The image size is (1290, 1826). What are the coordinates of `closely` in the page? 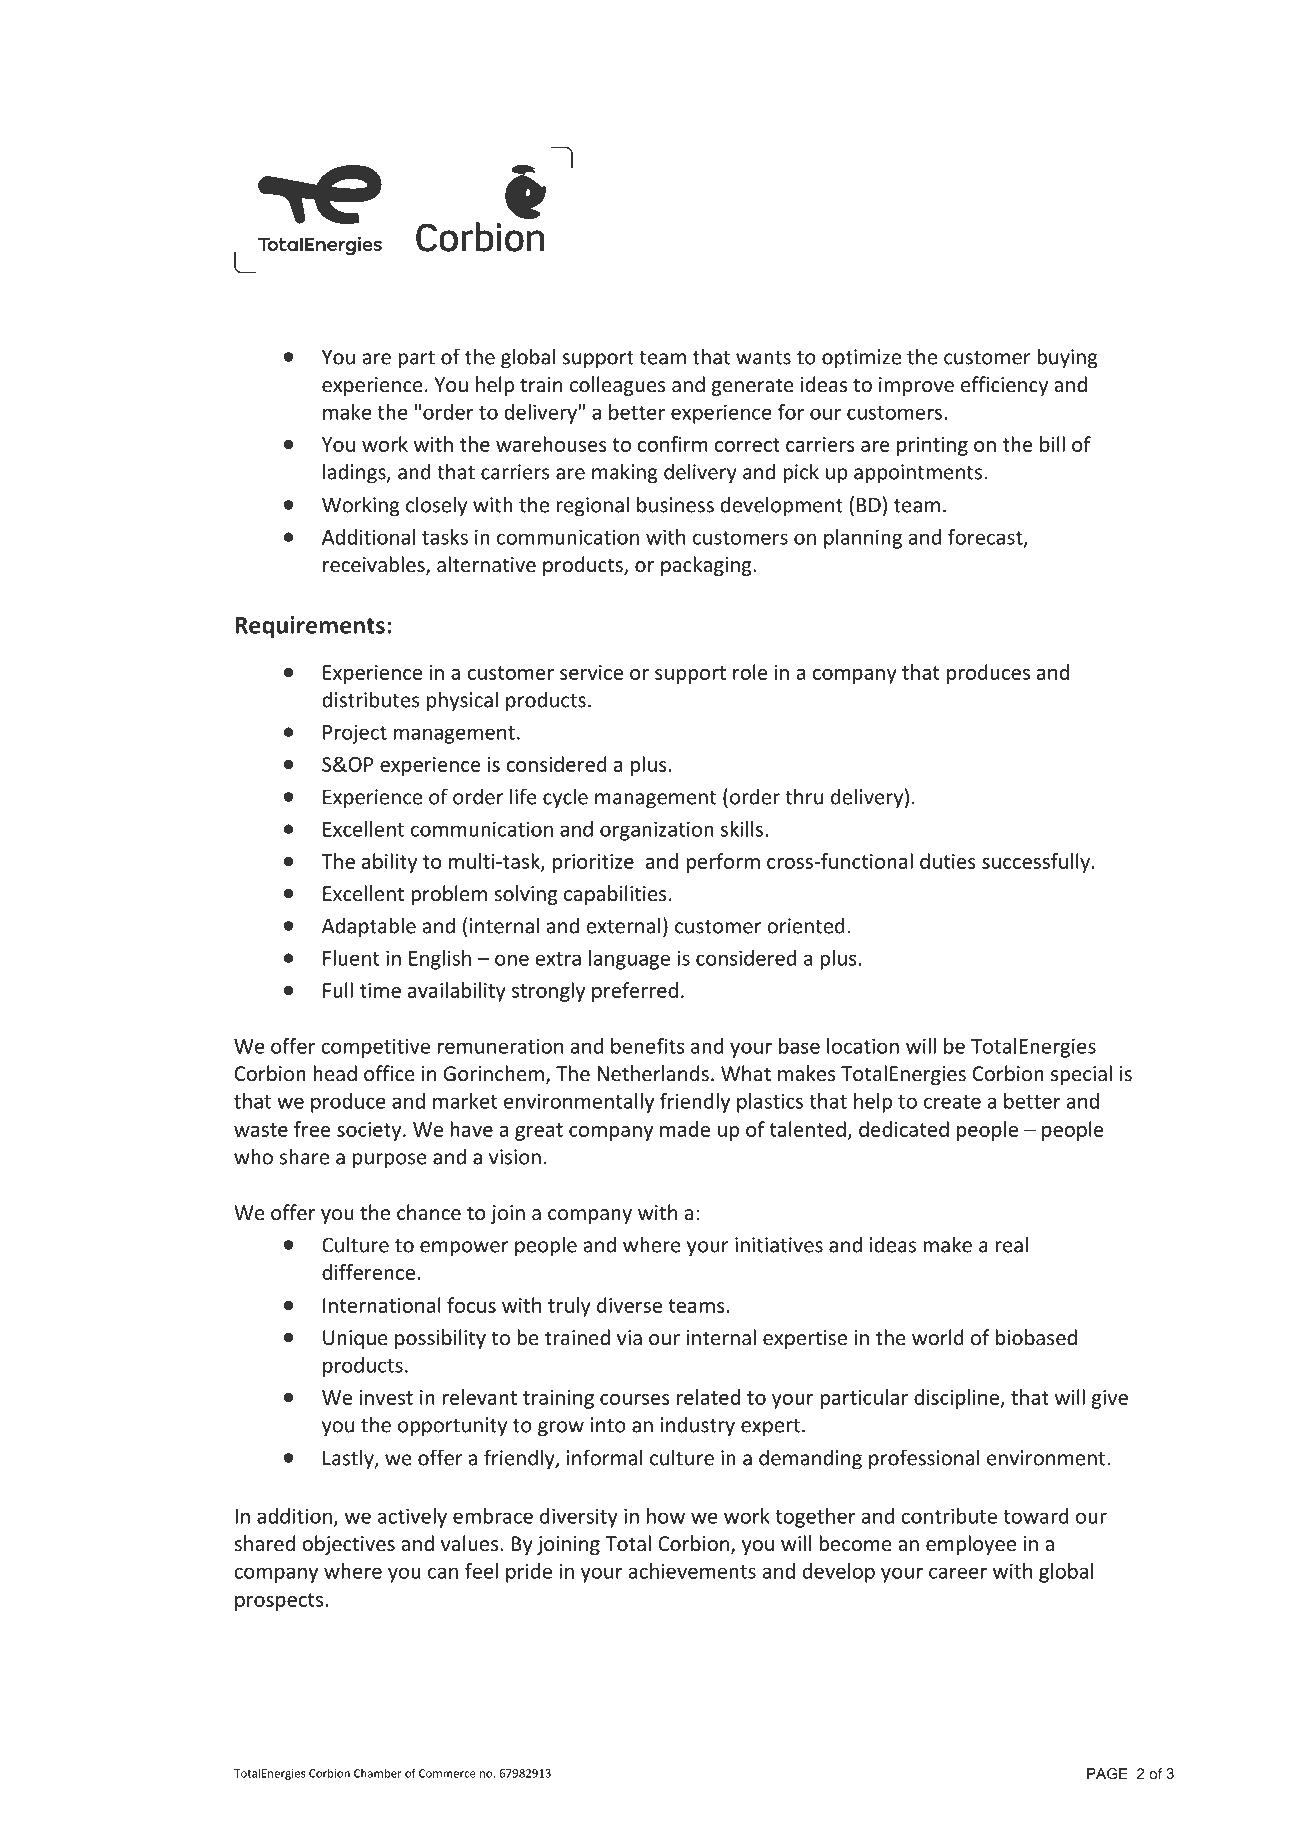 It's located at (436, 506).
